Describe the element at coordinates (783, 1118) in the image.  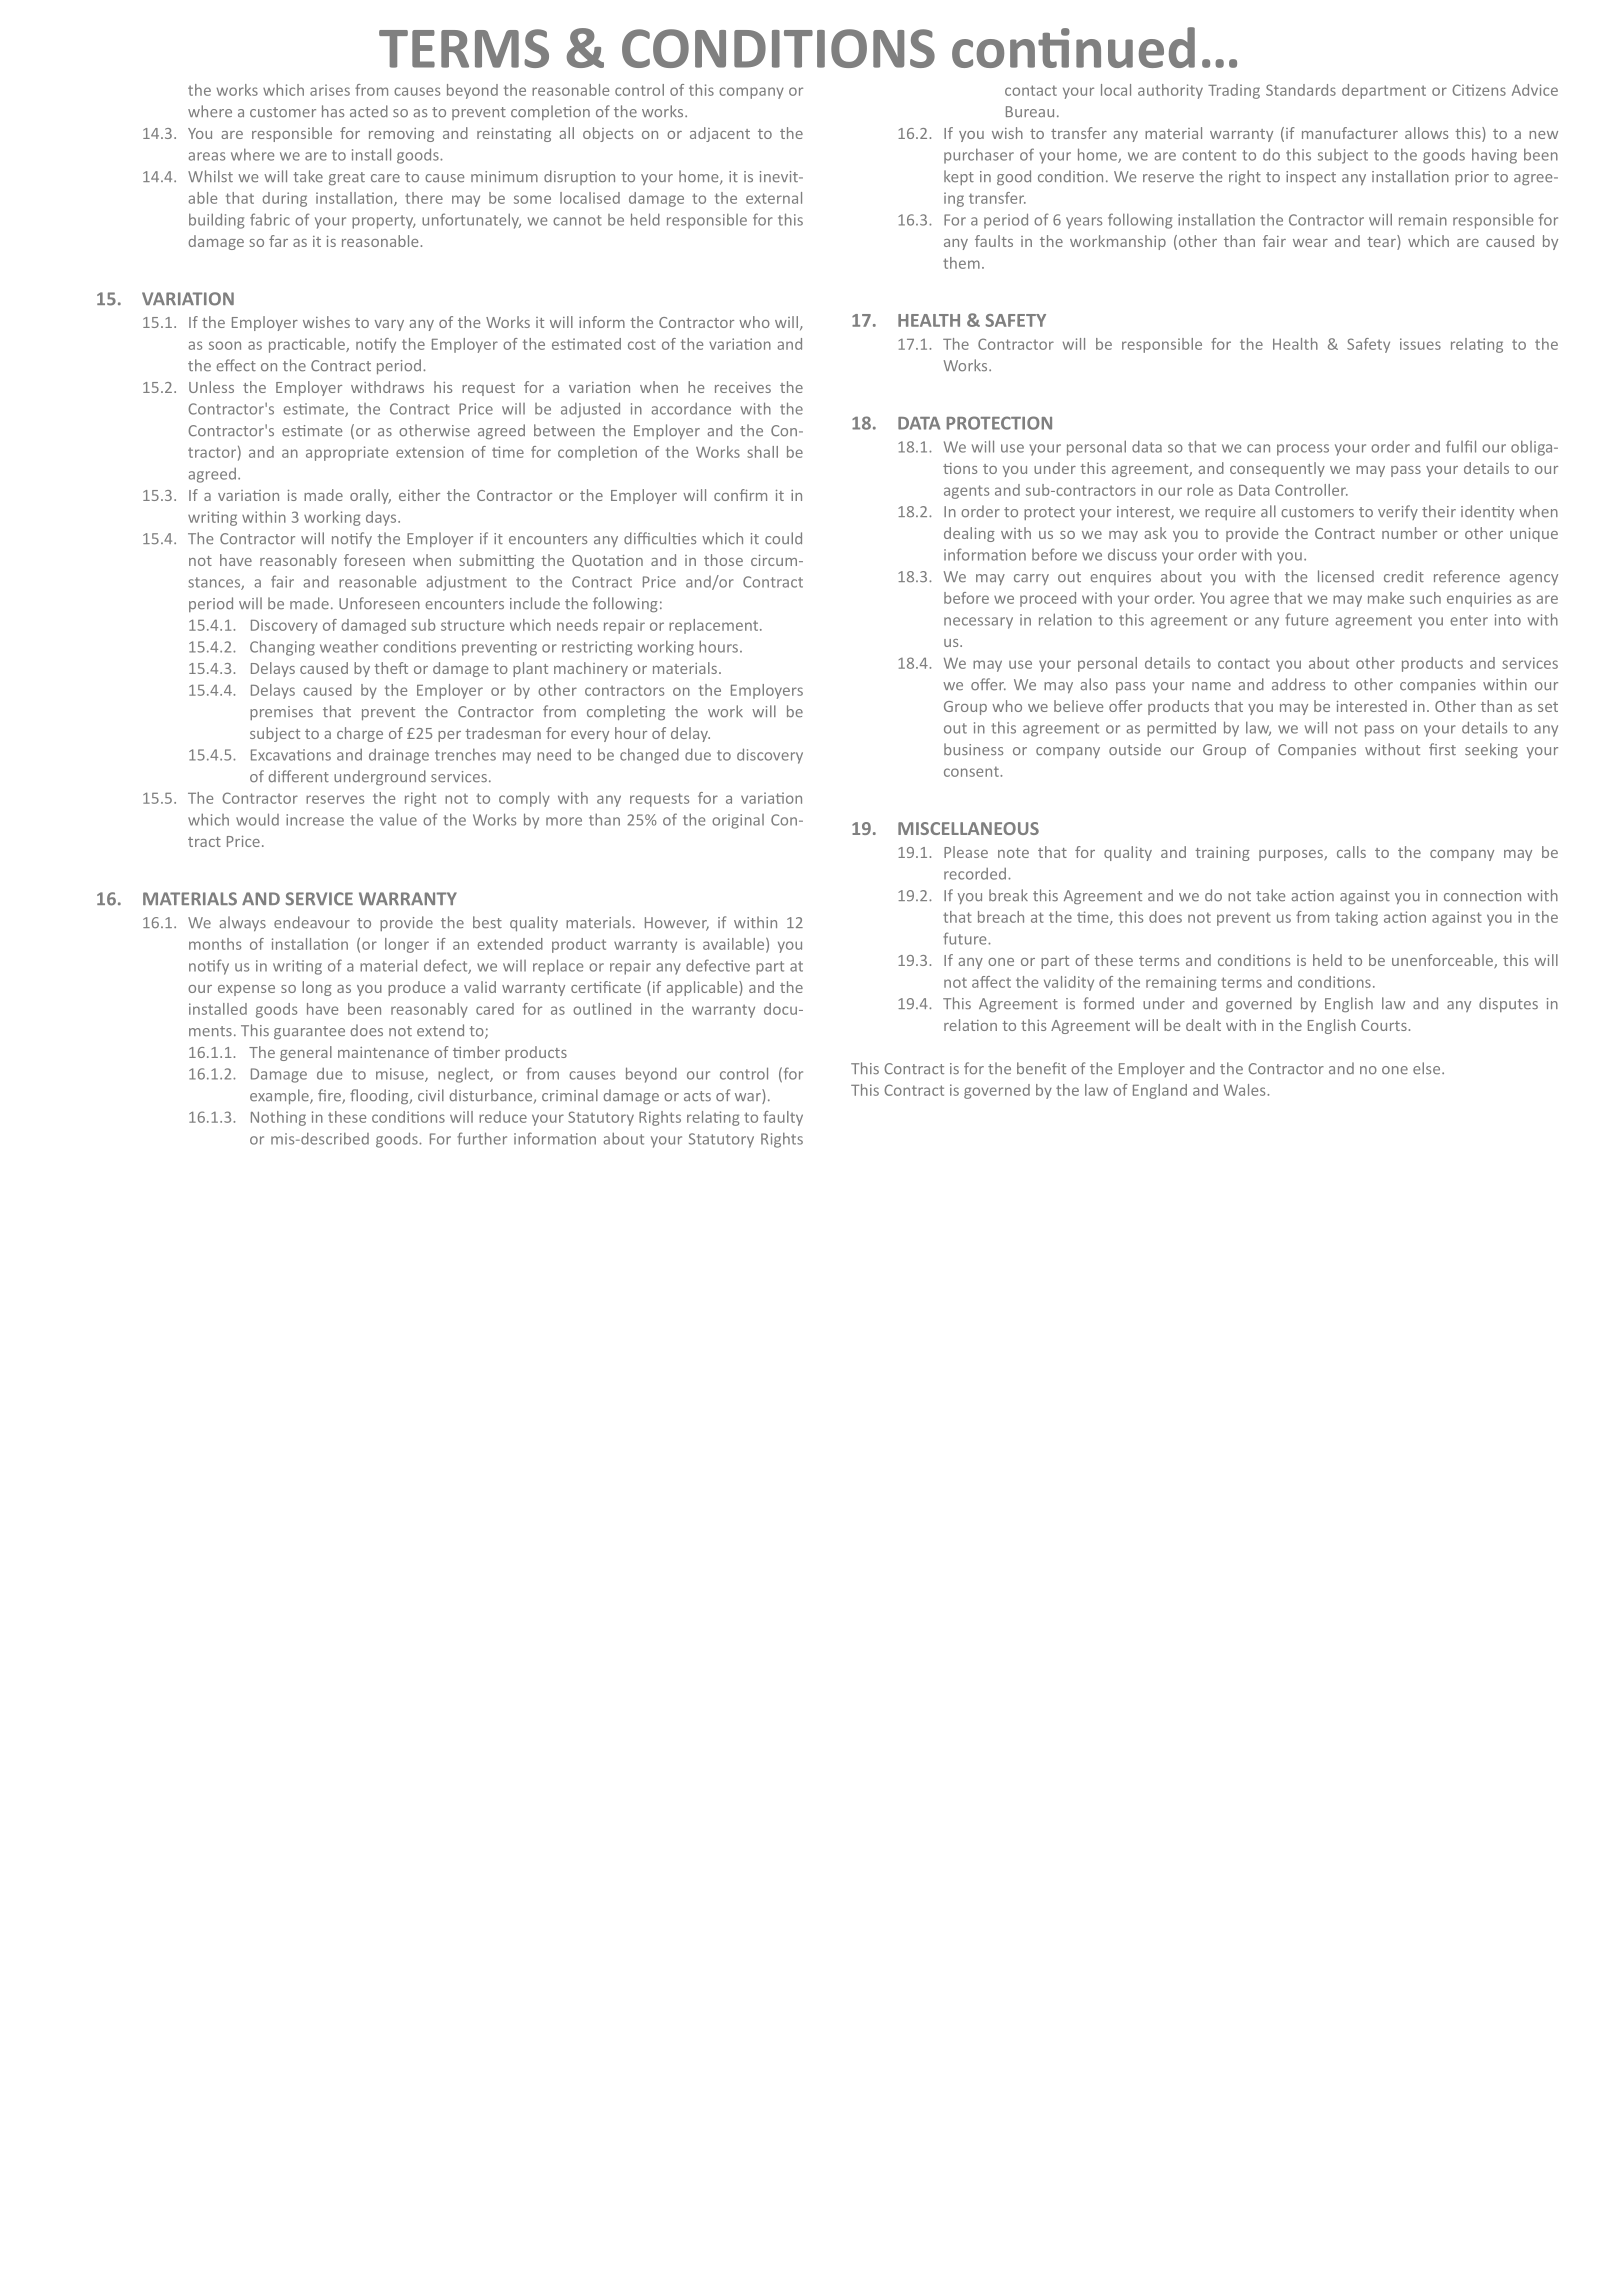
I see `faulty` at that location.
